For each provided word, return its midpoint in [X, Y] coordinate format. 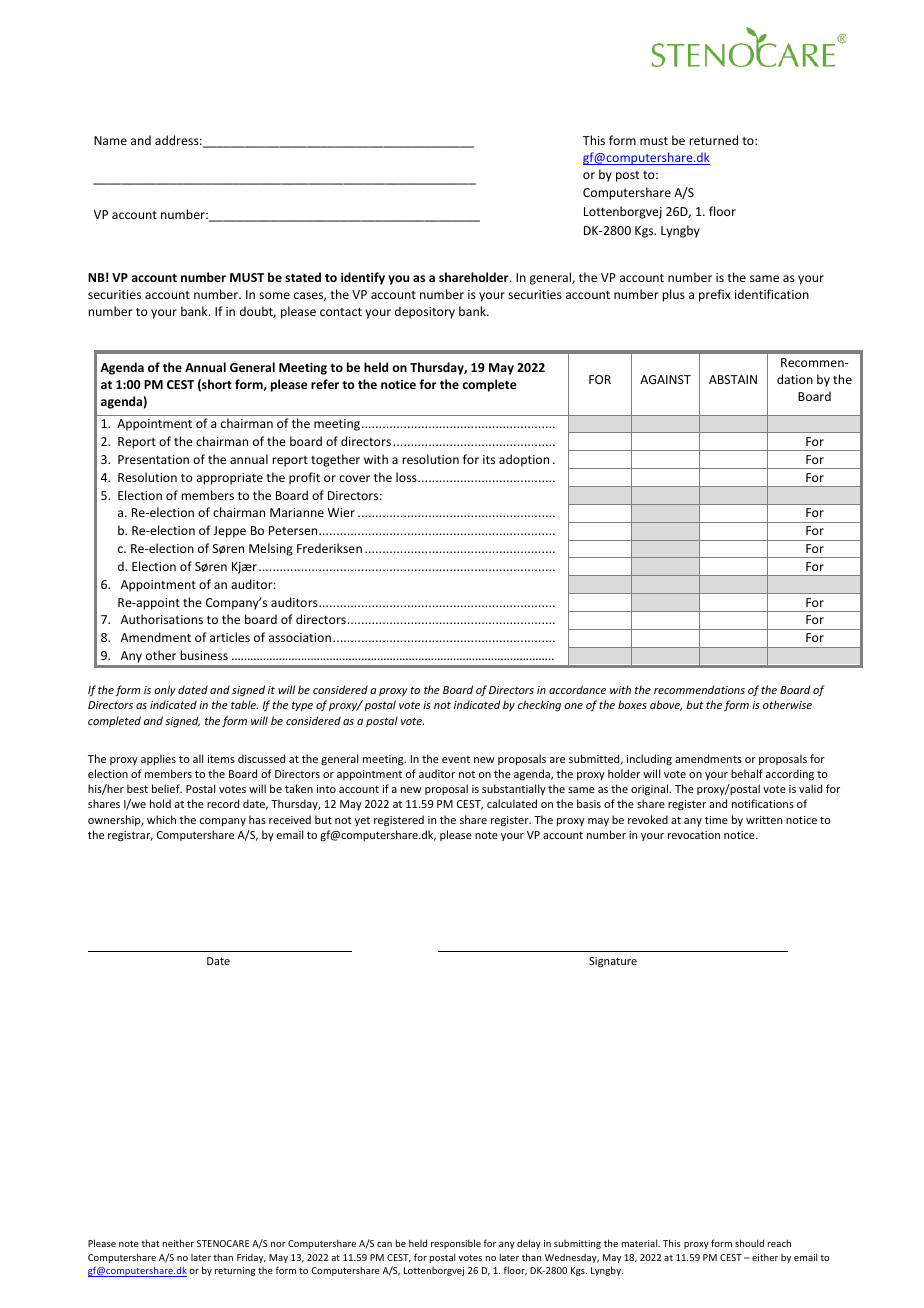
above [666, 705]
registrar [130, 836]
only [165, 691]
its [489, 459]
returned [713, 140]
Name [110, 140]
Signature [613, 962]
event [456, 759]
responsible [456, 1244]
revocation [694, 835]
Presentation [153, 459]
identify [363, 278]
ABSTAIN [733, 379]
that [150, 1243]
